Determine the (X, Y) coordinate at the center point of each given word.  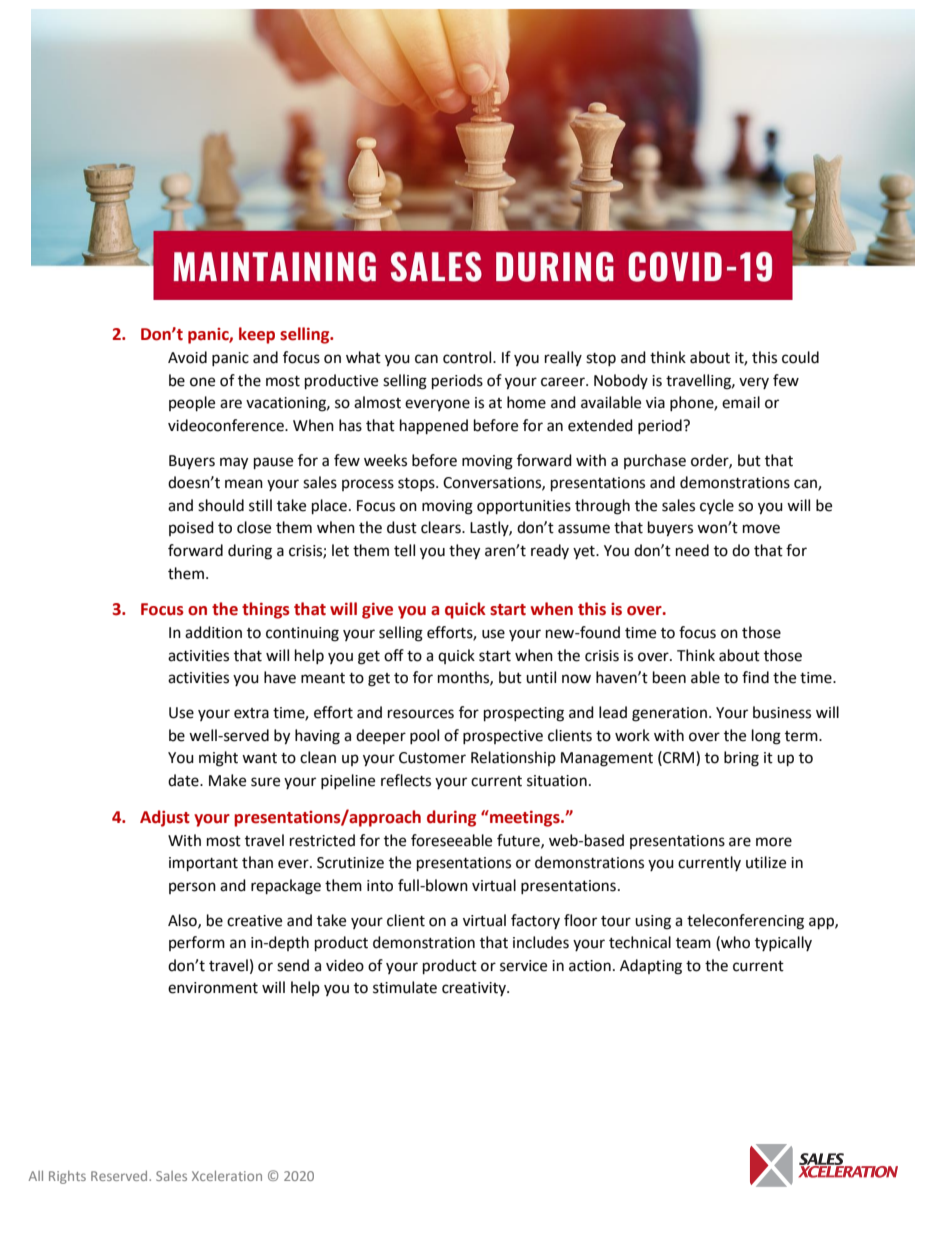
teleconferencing (745, 922)
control (468, 357)
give (377, 611)
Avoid (187, 357)
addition (213, 632)
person (192, 888)
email (741, 402)
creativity (475, 989)
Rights (67, 1177)
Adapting (651, 967)
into (380, 886)
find (755, 677)
